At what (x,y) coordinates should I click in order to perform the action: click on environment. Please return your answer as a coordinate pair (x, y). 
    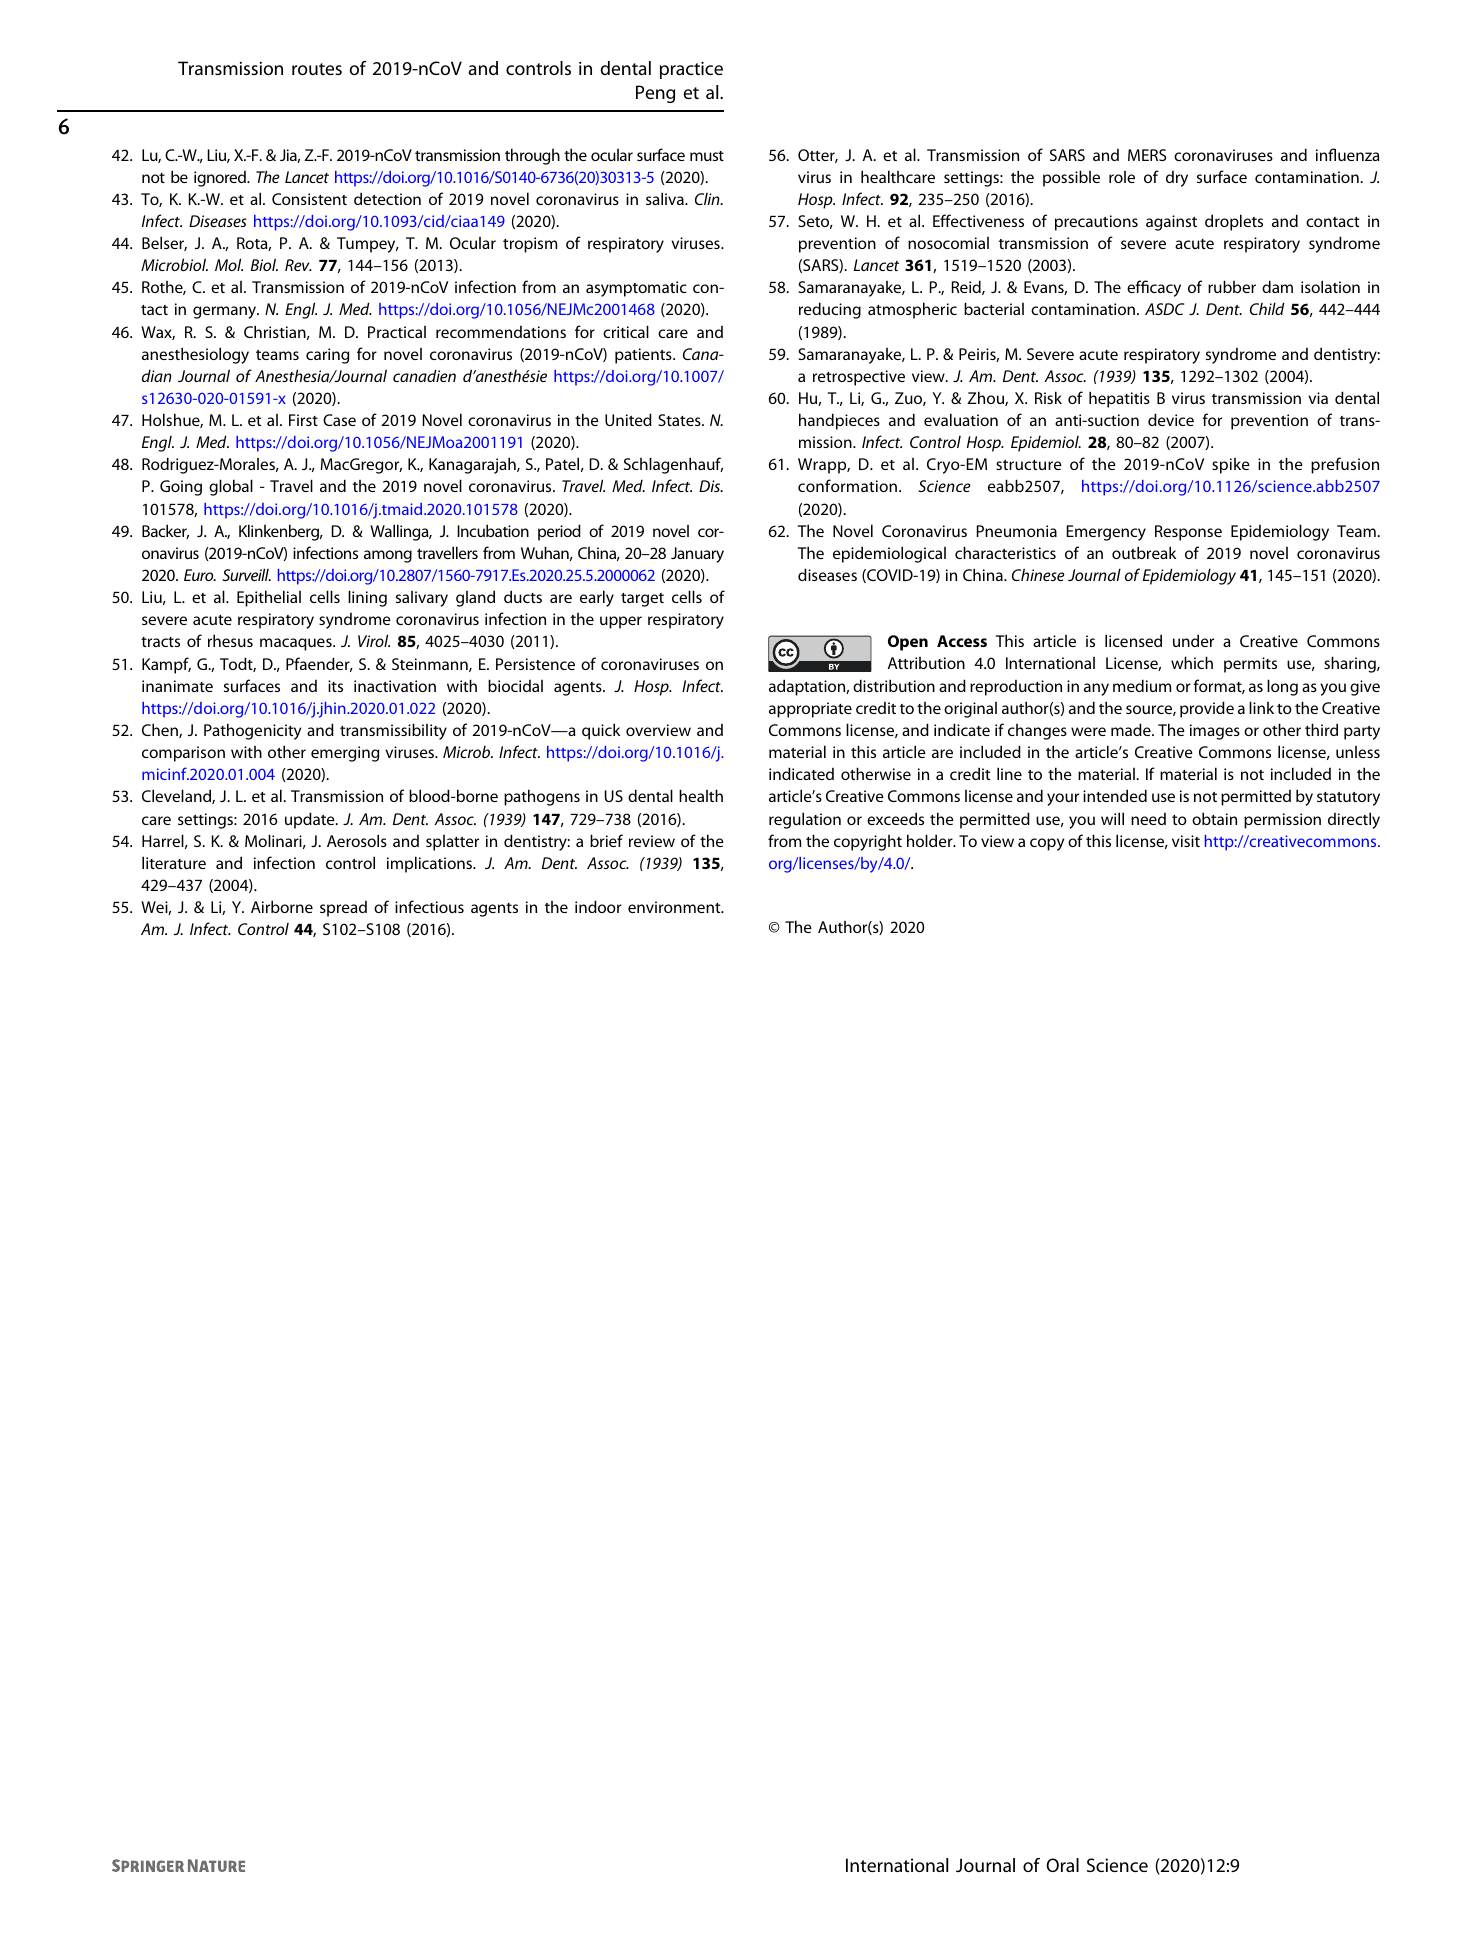
    Looking at the image, I should click on (675, 907).
